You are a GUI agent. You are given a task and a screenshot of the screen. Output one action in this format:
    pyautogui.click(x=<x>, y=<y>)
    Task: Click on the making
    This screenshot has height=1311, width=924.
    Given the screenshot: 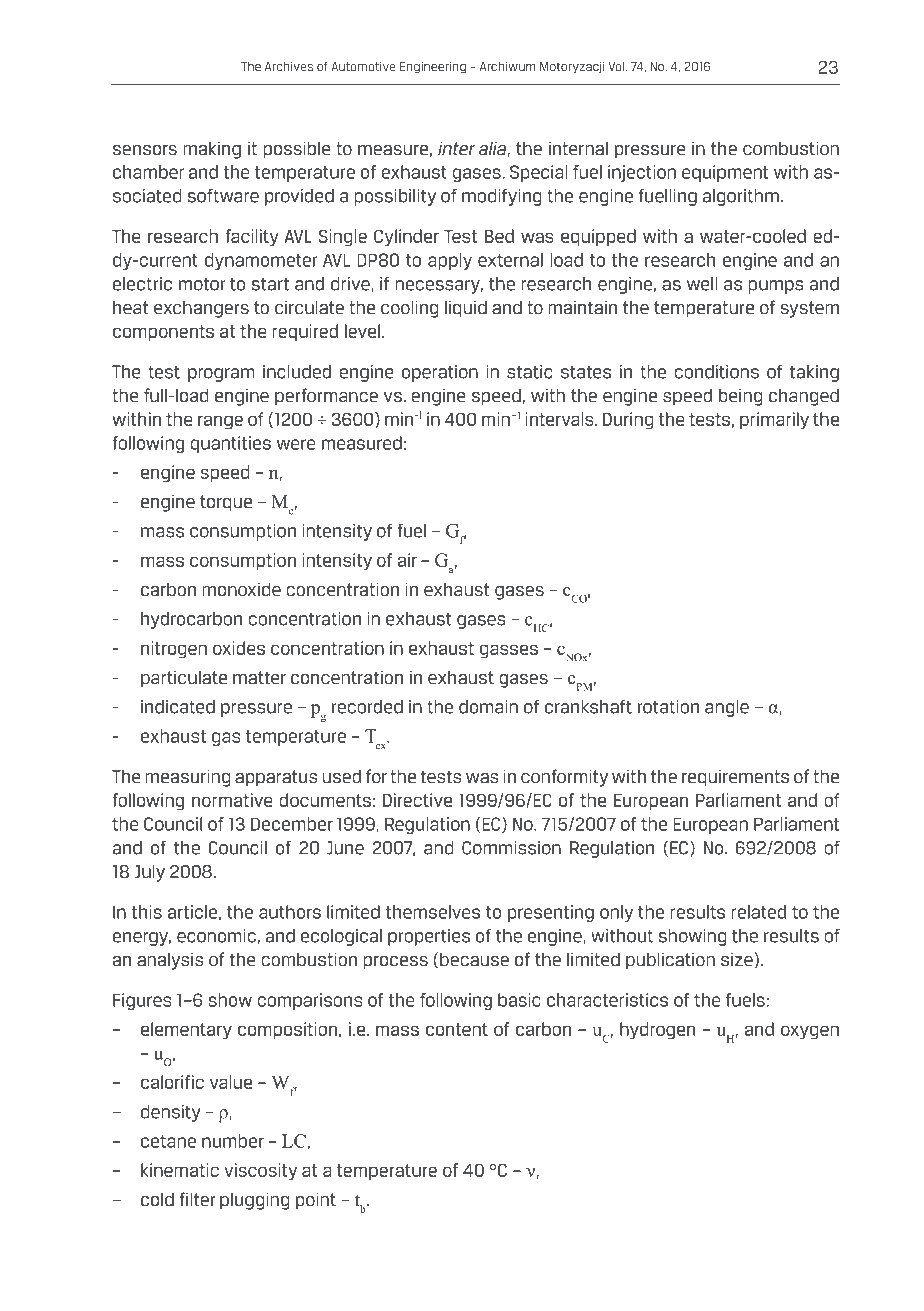 What is the action you would take?
    pyautogui.click(x=212, y=150)
